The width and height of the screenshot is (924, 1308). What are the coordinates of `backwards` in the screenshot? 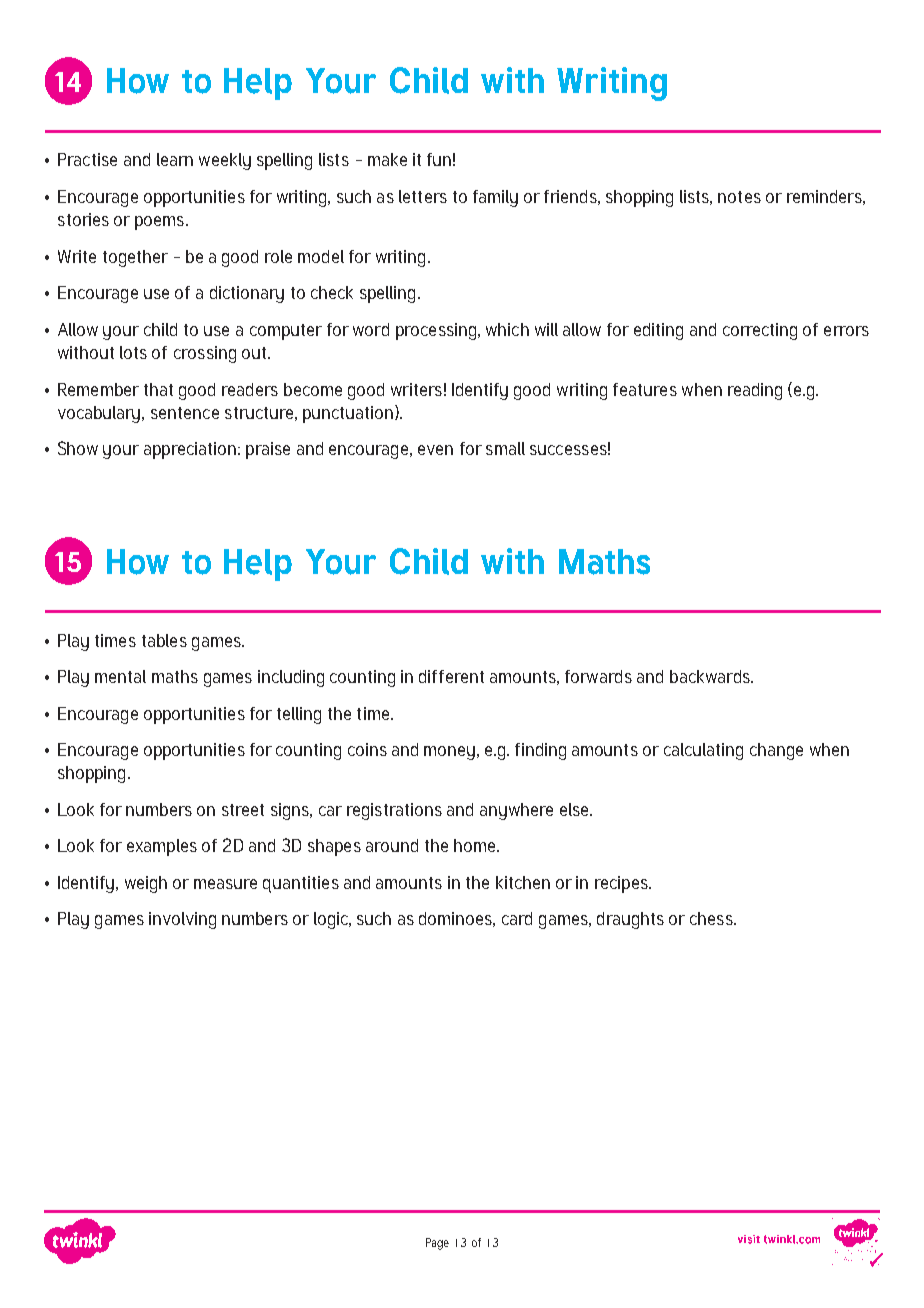 It's located at (711, 676).
